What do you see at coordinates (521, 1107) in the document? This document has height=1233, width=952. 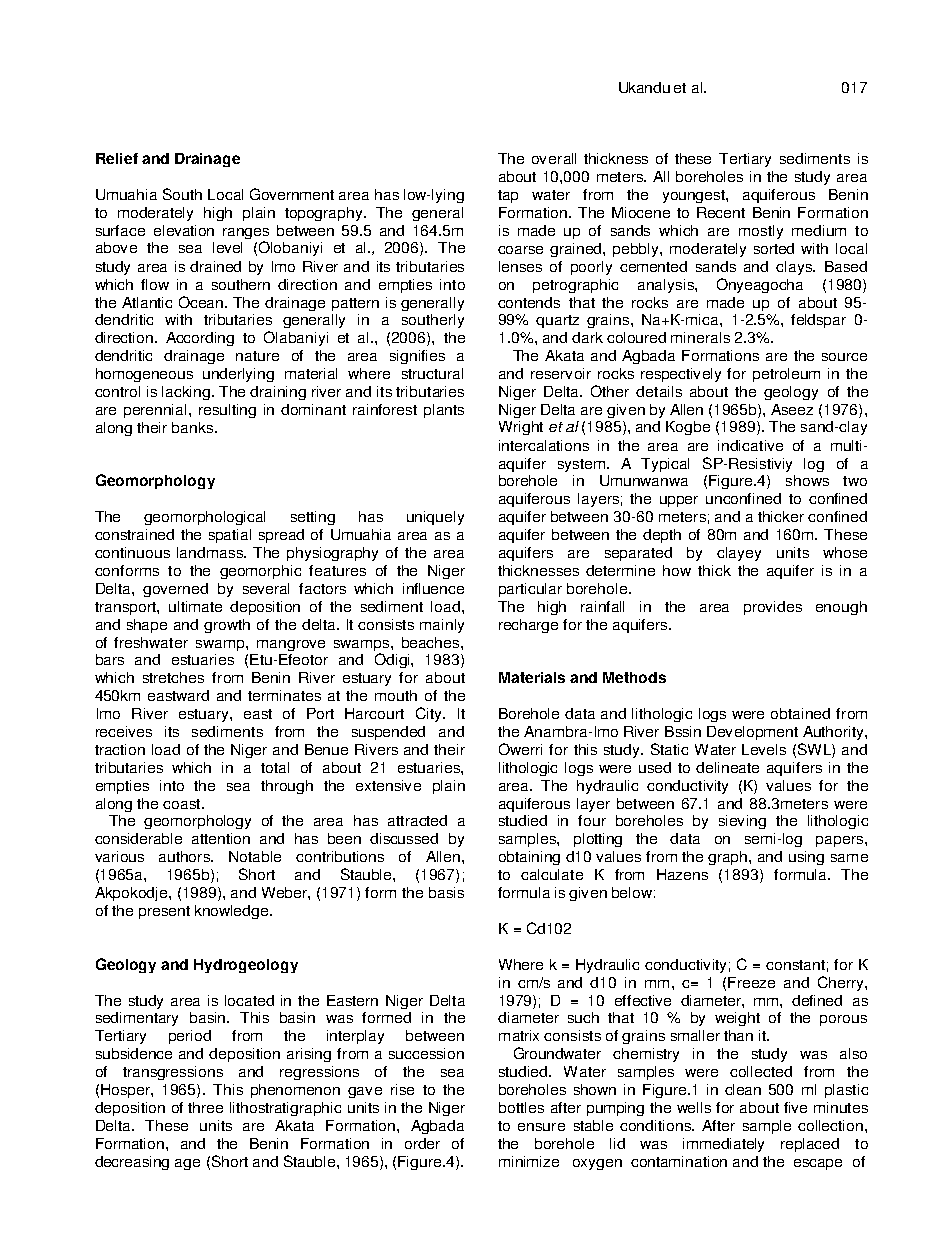 I see `bottles` at bounding box center [521, 1107].
